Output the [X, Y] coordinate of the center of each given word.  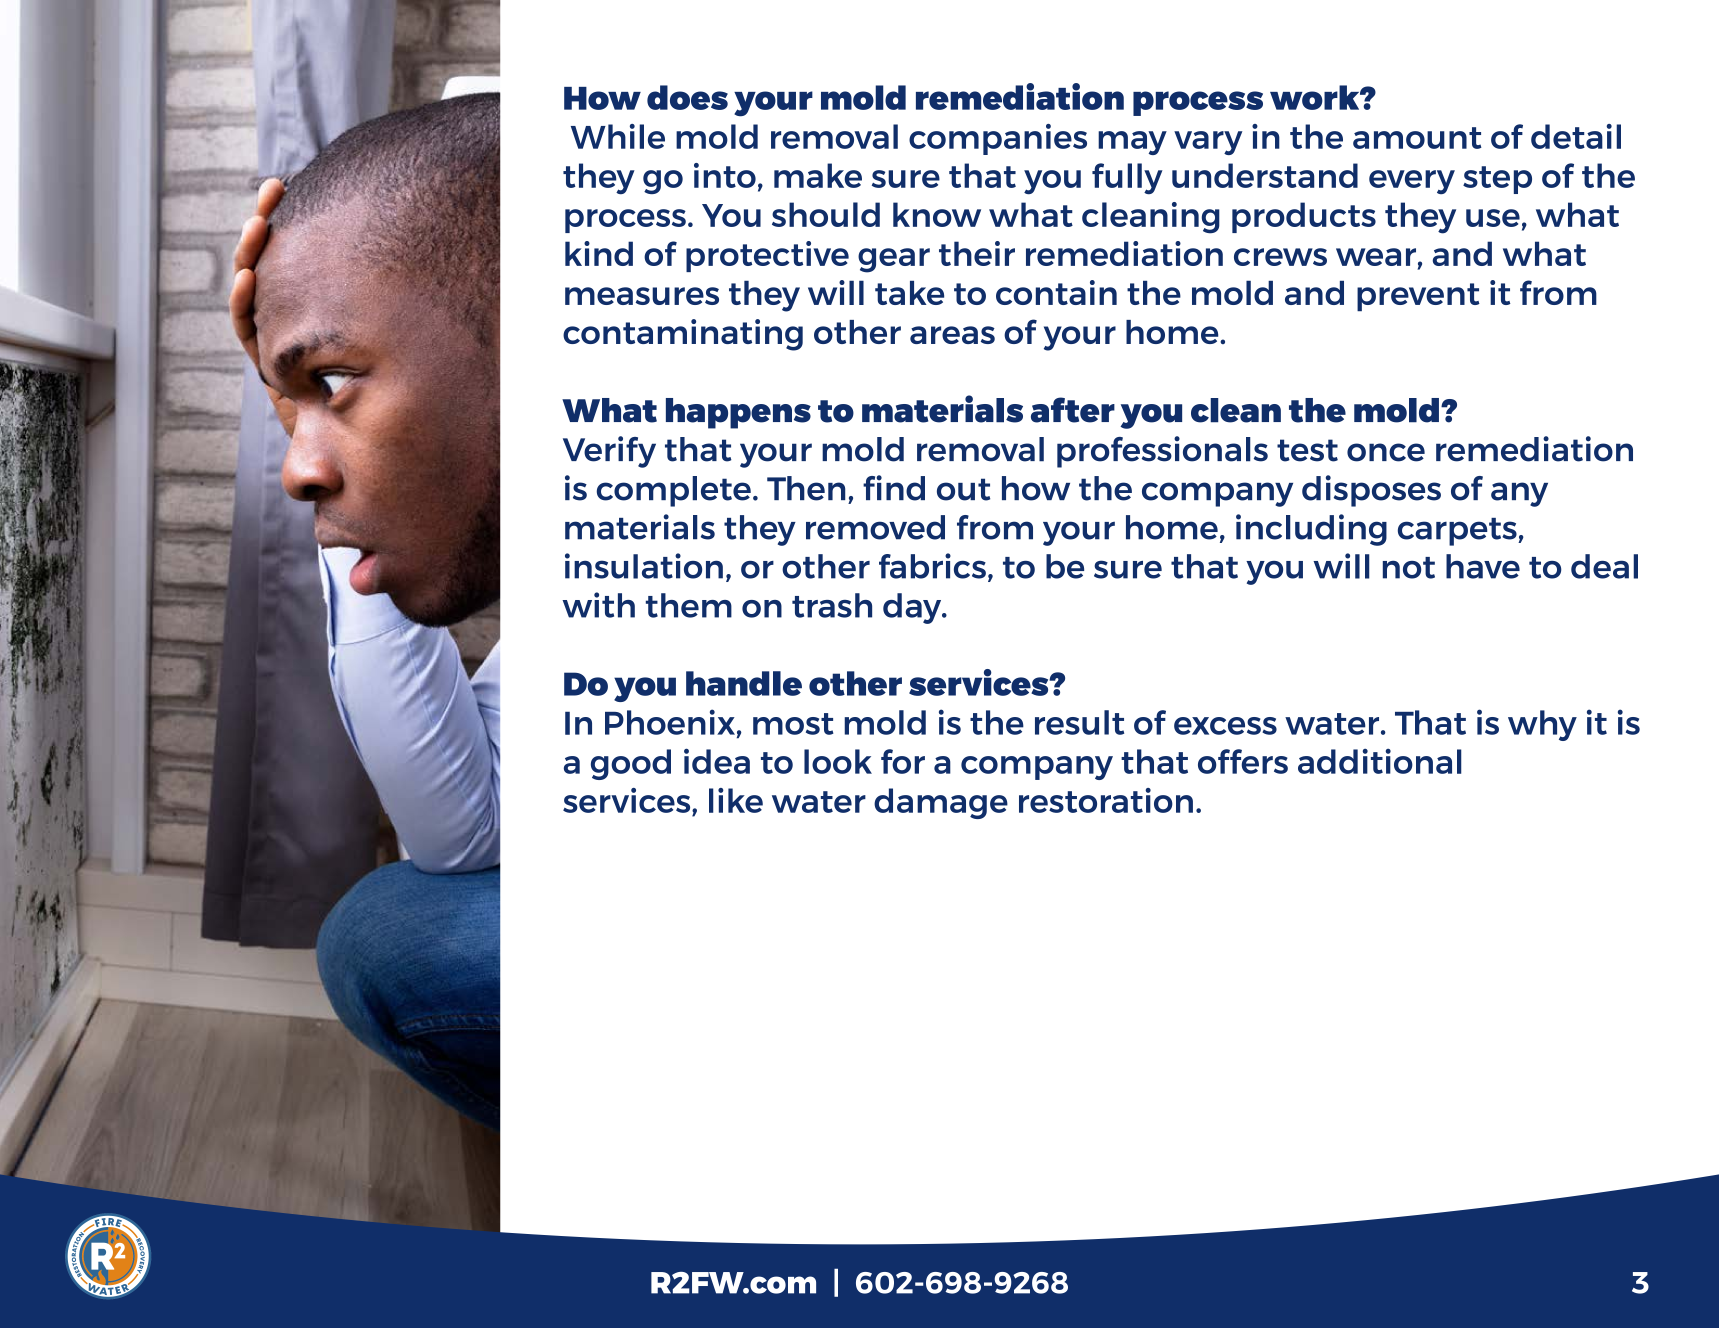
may [1132, 143]
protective [767, 256]
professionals [1162, 452]
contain [1056, 292]
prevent [1418, 297]
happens [738, 413]
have [1483, 566]
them [689, 605]
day [913, 608]
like [736, 800]
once [1386, 452]
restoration [1106, 800]
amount [1417, 138]
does [687, 97]
